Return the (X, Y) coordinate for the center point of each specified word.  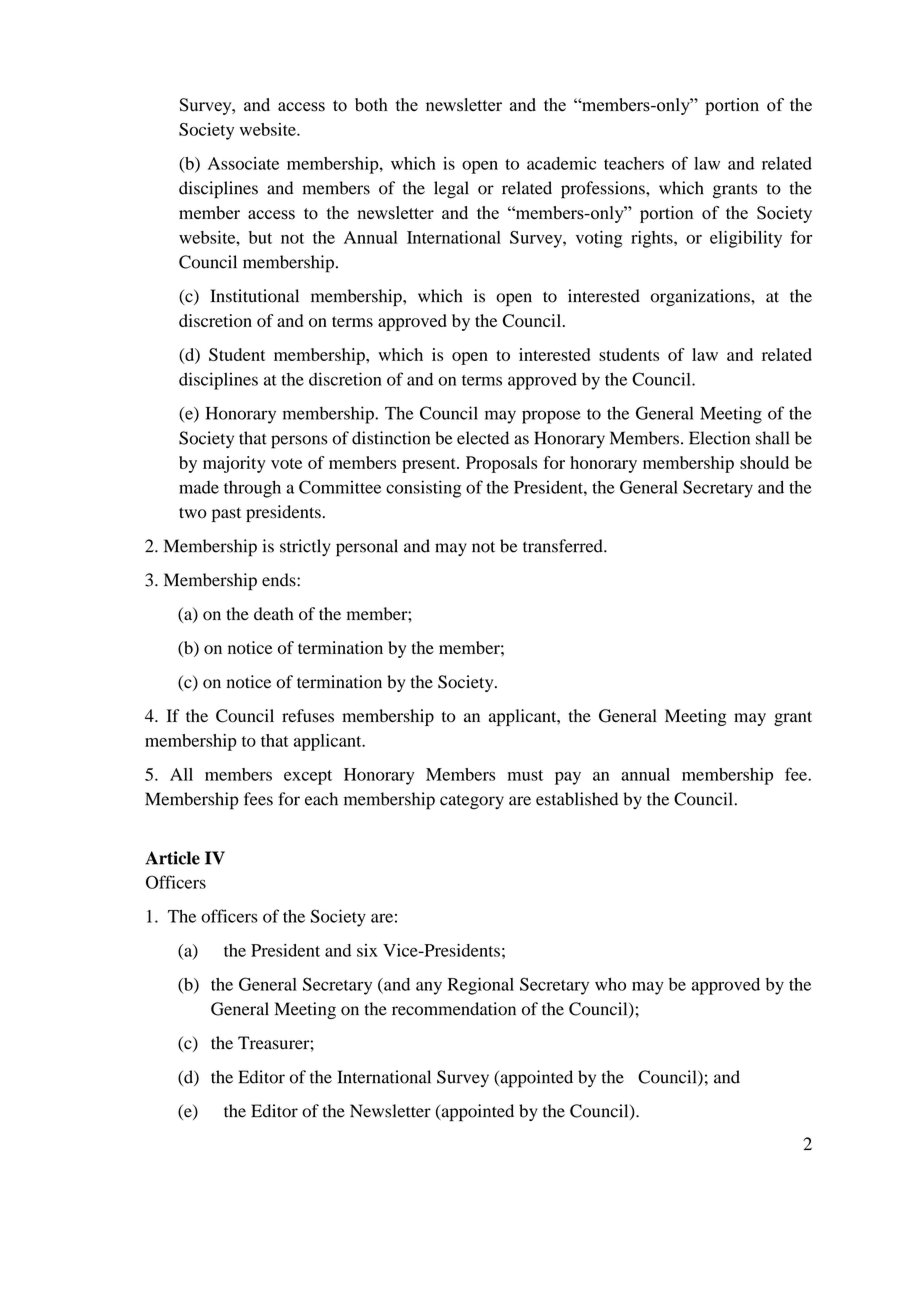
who (610, 984)
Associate (243, 163)
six (367, 950)
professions (604, 190)
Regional (481, 986)
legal (451, 190)
